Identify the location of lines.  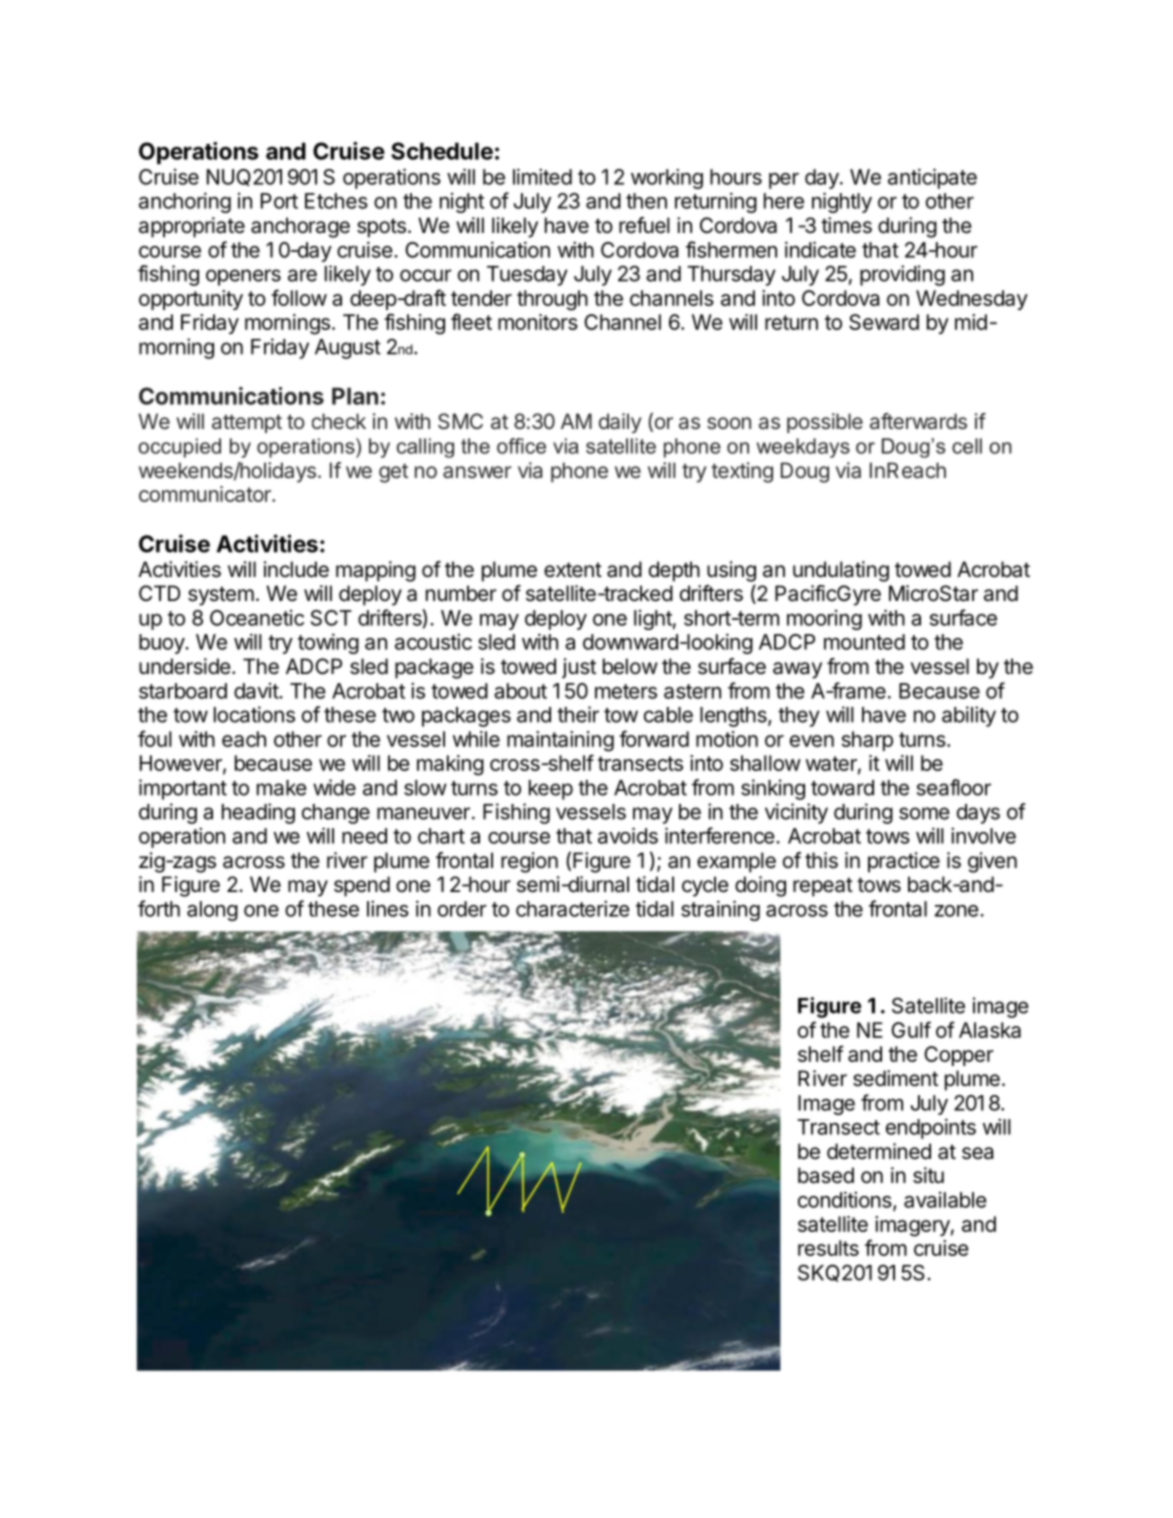
(388, 908).
